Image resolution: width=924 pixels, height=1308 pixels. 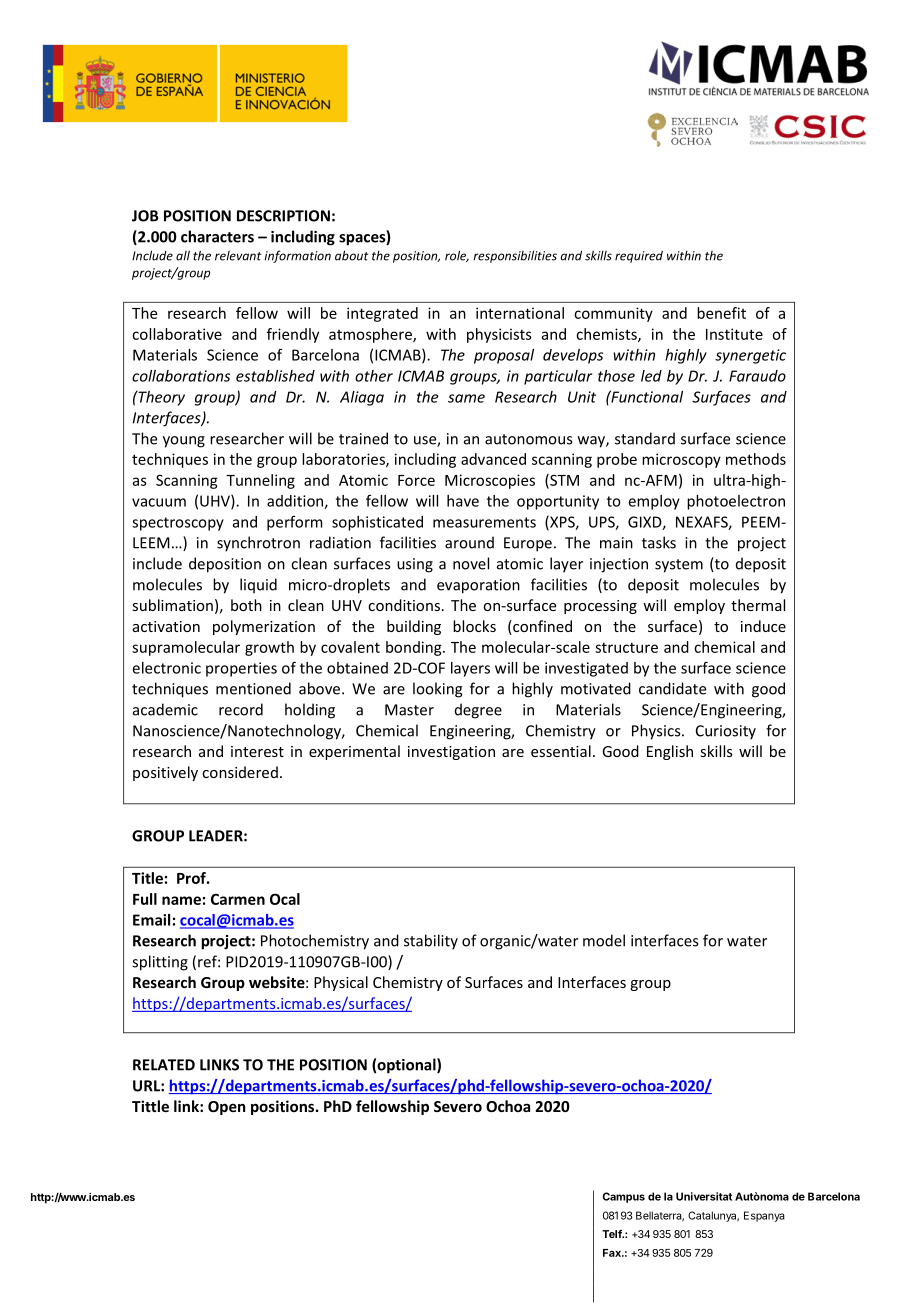 What do you see at coordinates (217, 236) in the screenshot?
I see `characters` at bounding box center [217, 236].
